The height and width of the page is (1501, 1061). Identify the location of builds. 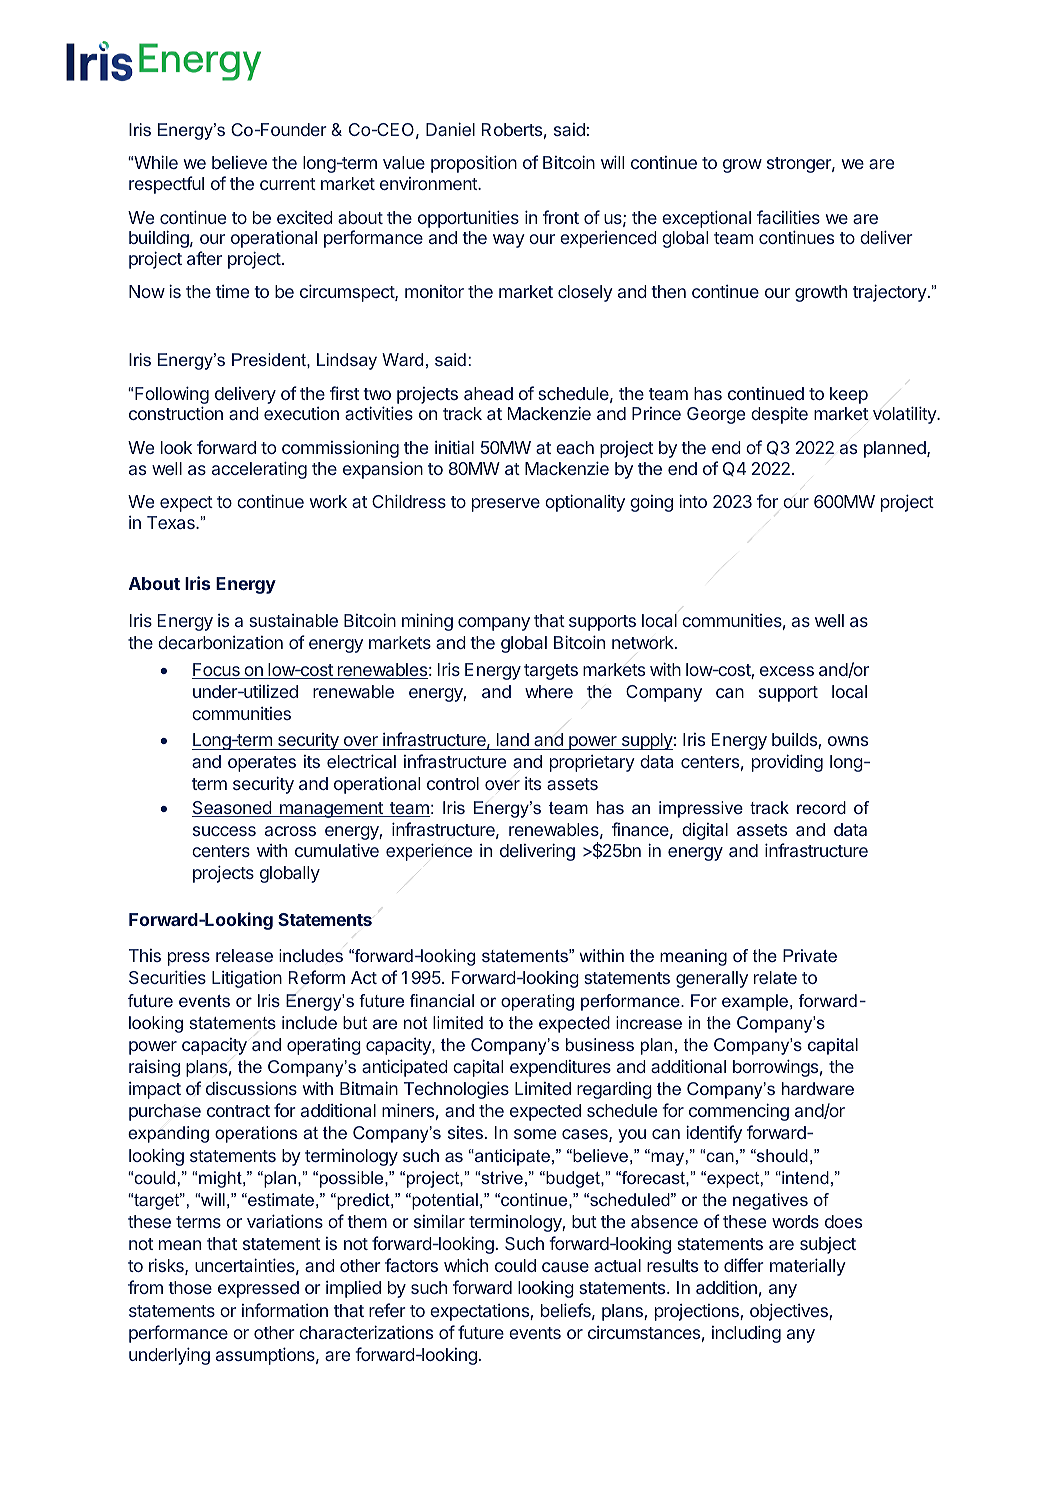
(795, 741).
